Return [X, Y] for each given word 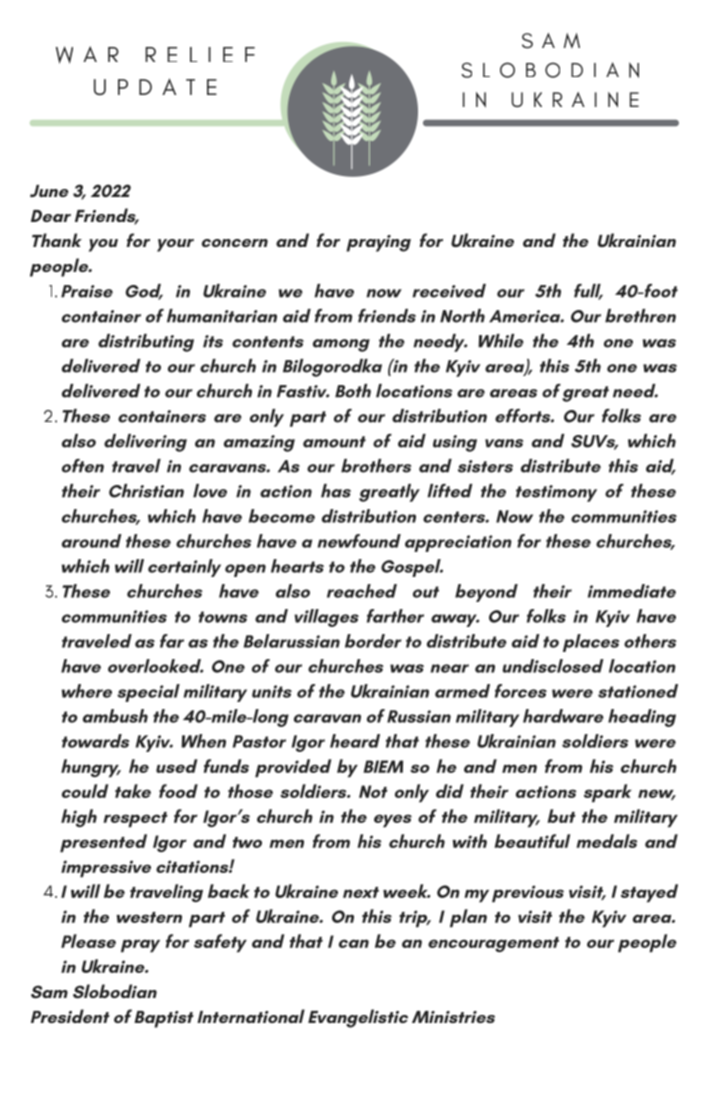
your [175, 245]
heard [355, 741]
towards [96, 741]
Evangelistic [358, 1018]
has [336, 491]
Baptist [164, 1019]
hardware [563, 716]
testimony [556, 493]
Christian [146, 491]
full [588, 292]
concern [235, 243]
